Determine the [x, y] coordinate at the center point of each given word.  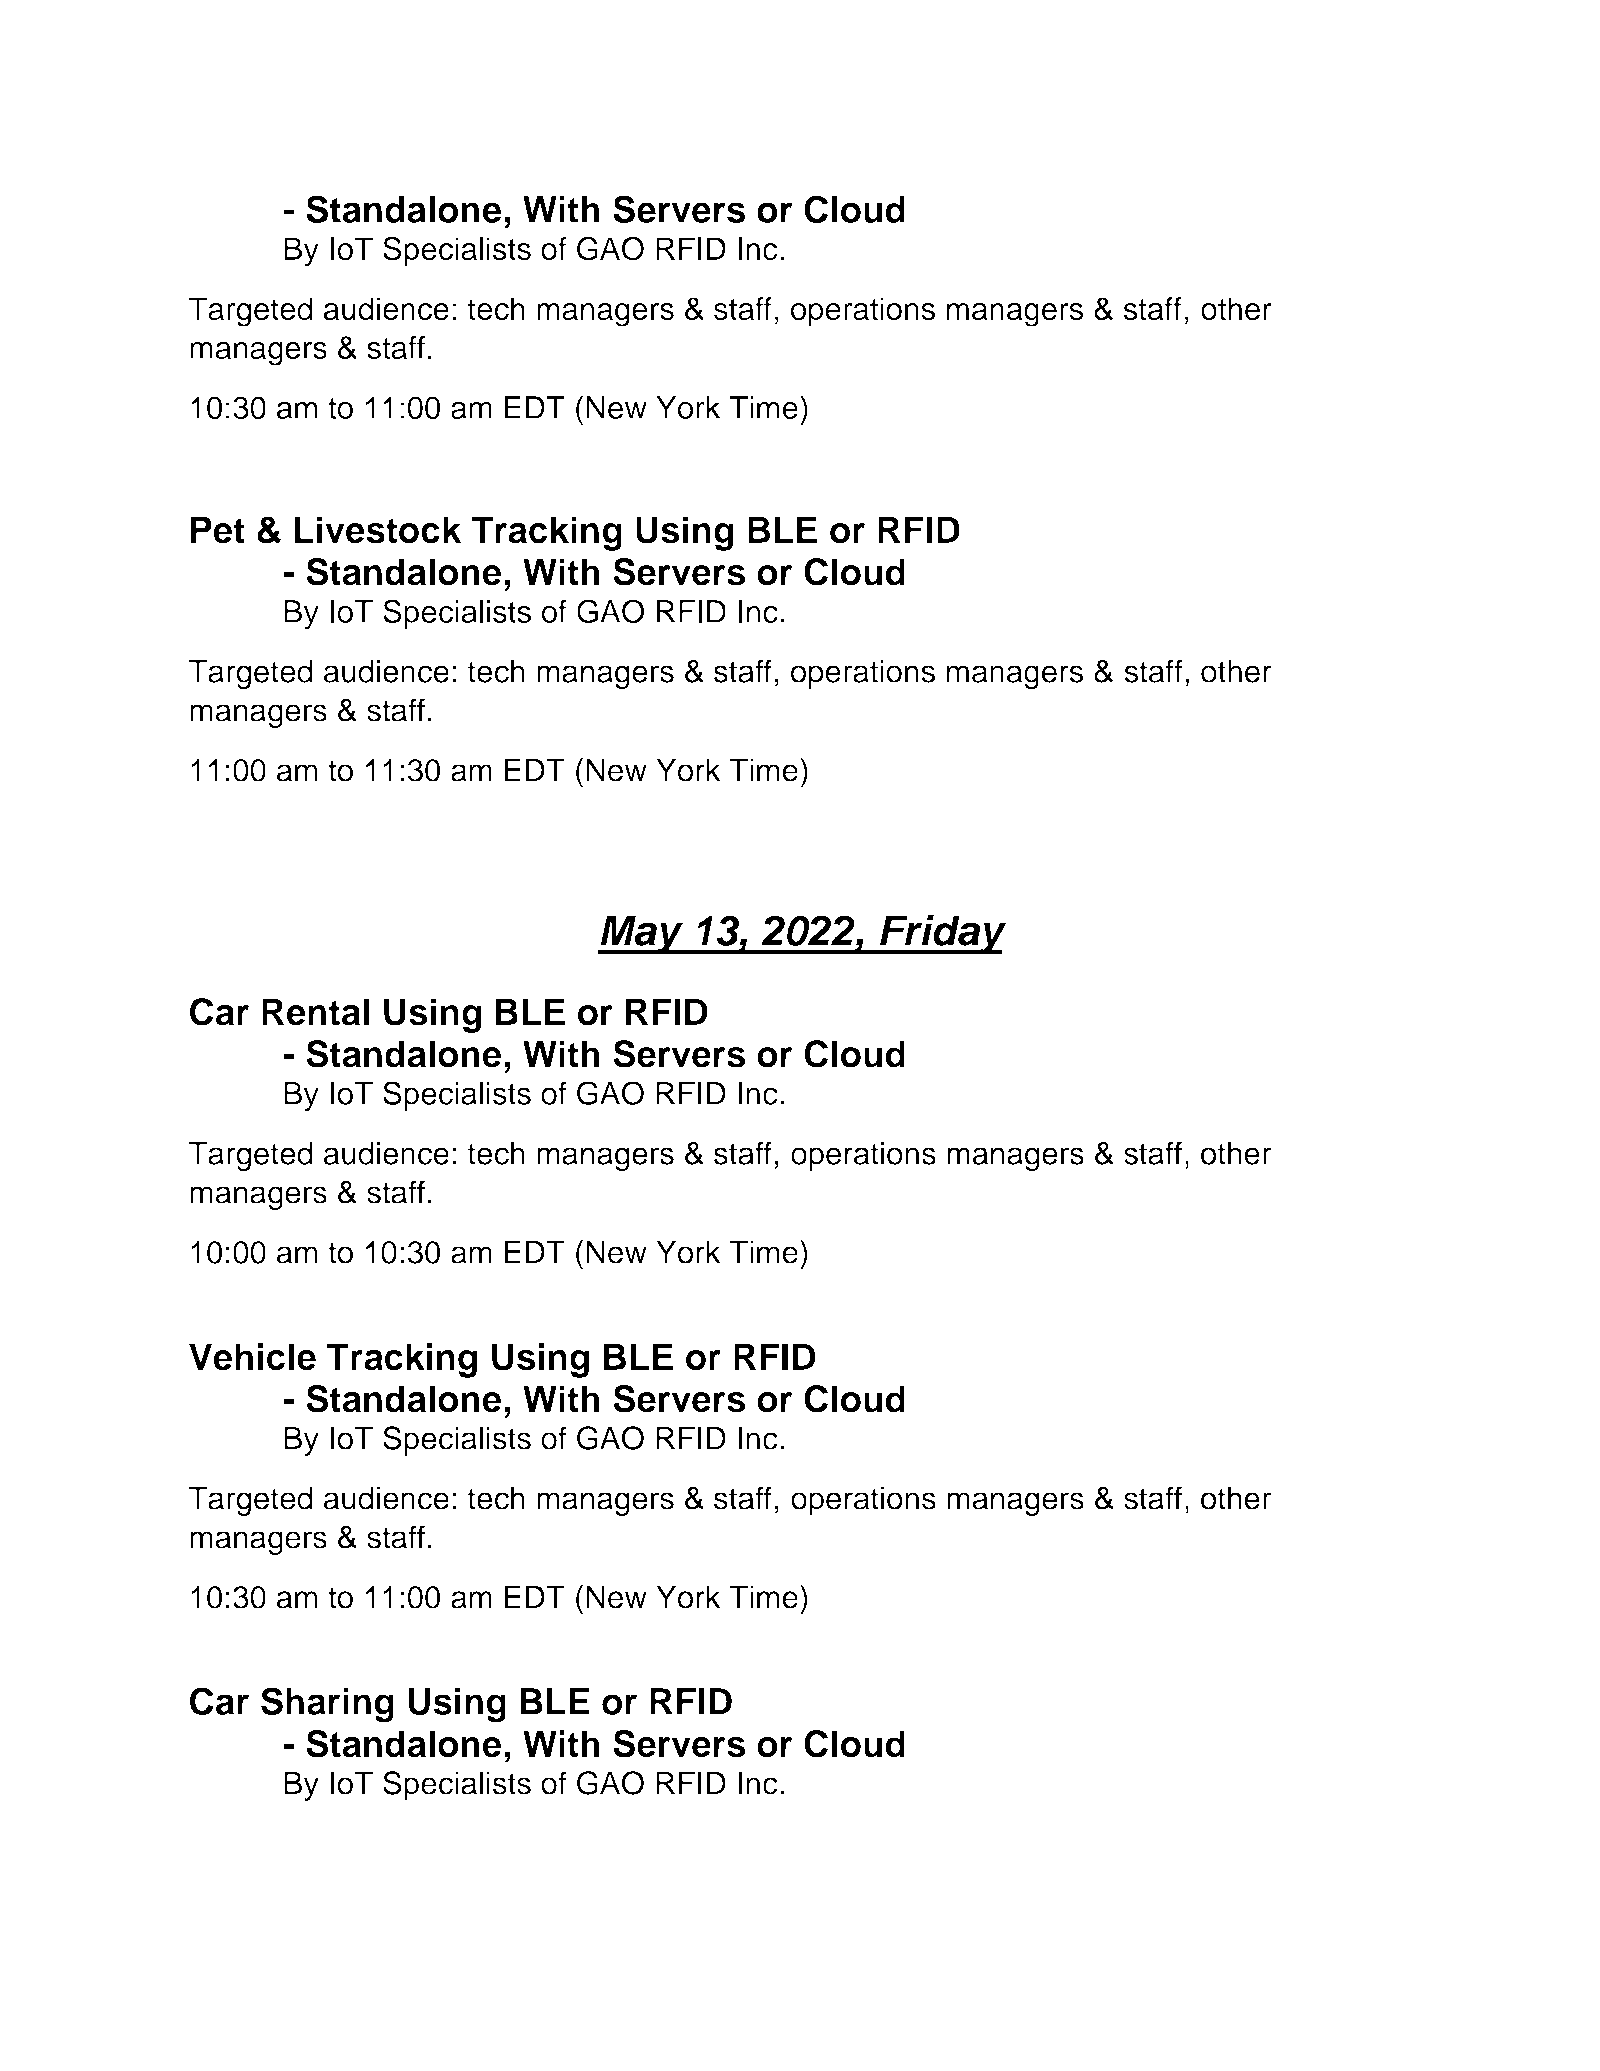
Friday [941, 934]
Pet [218, 530]
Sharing [327, 1705]
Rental [315, 1012]
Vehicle [252, 1357]
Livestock [378, 530]
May [641, 934]
